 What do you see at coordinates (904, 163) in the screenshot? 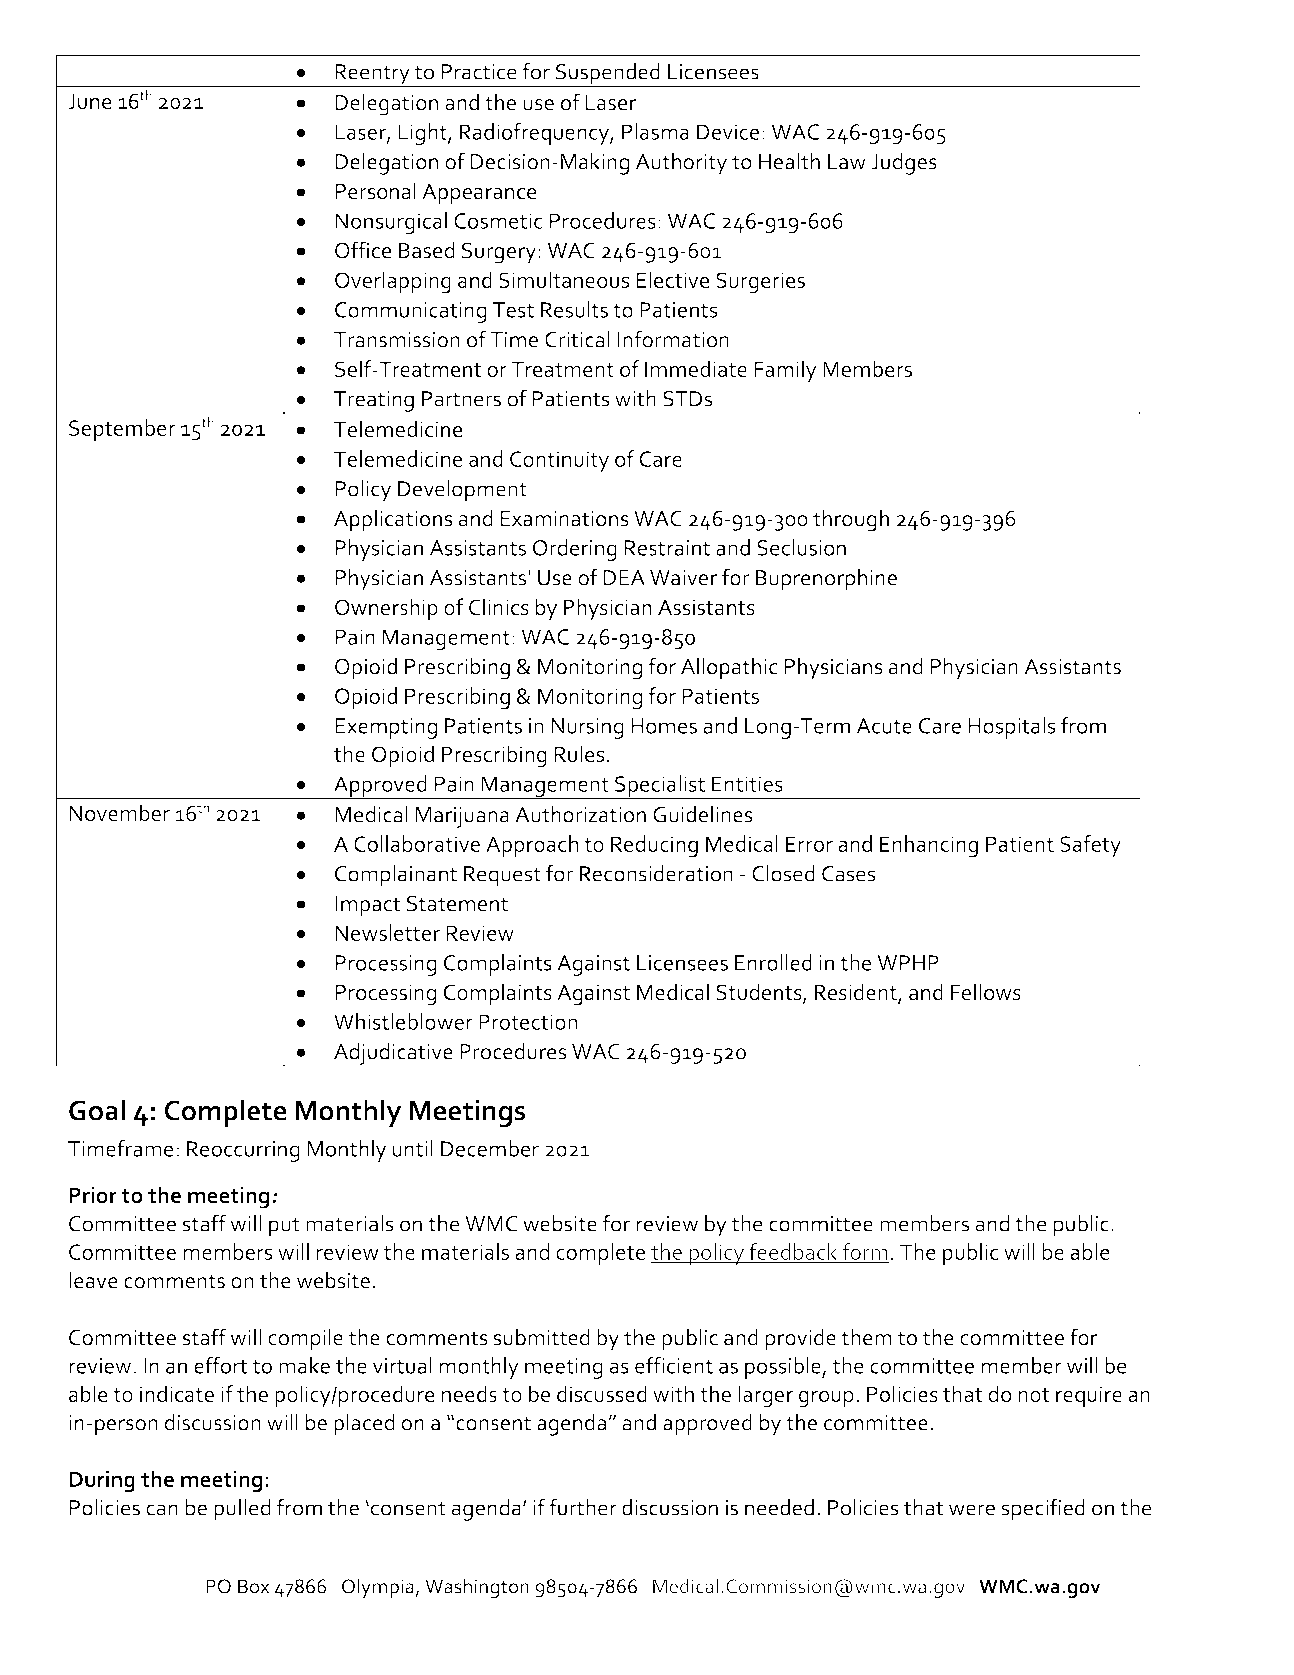
I see `Judges` at bounding box center [904, 163].
